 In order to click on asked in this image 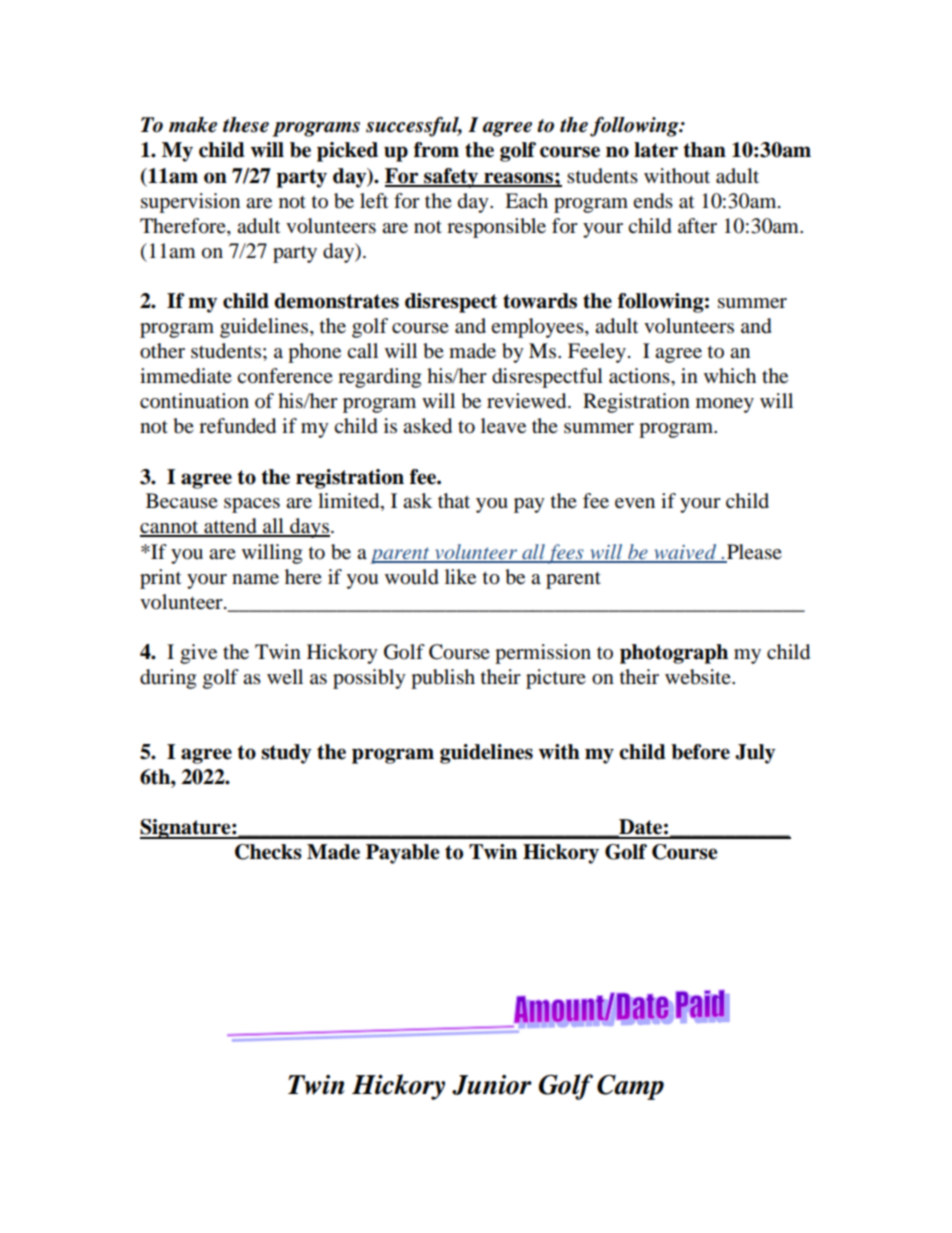, I will do `click(427, 426)`.
